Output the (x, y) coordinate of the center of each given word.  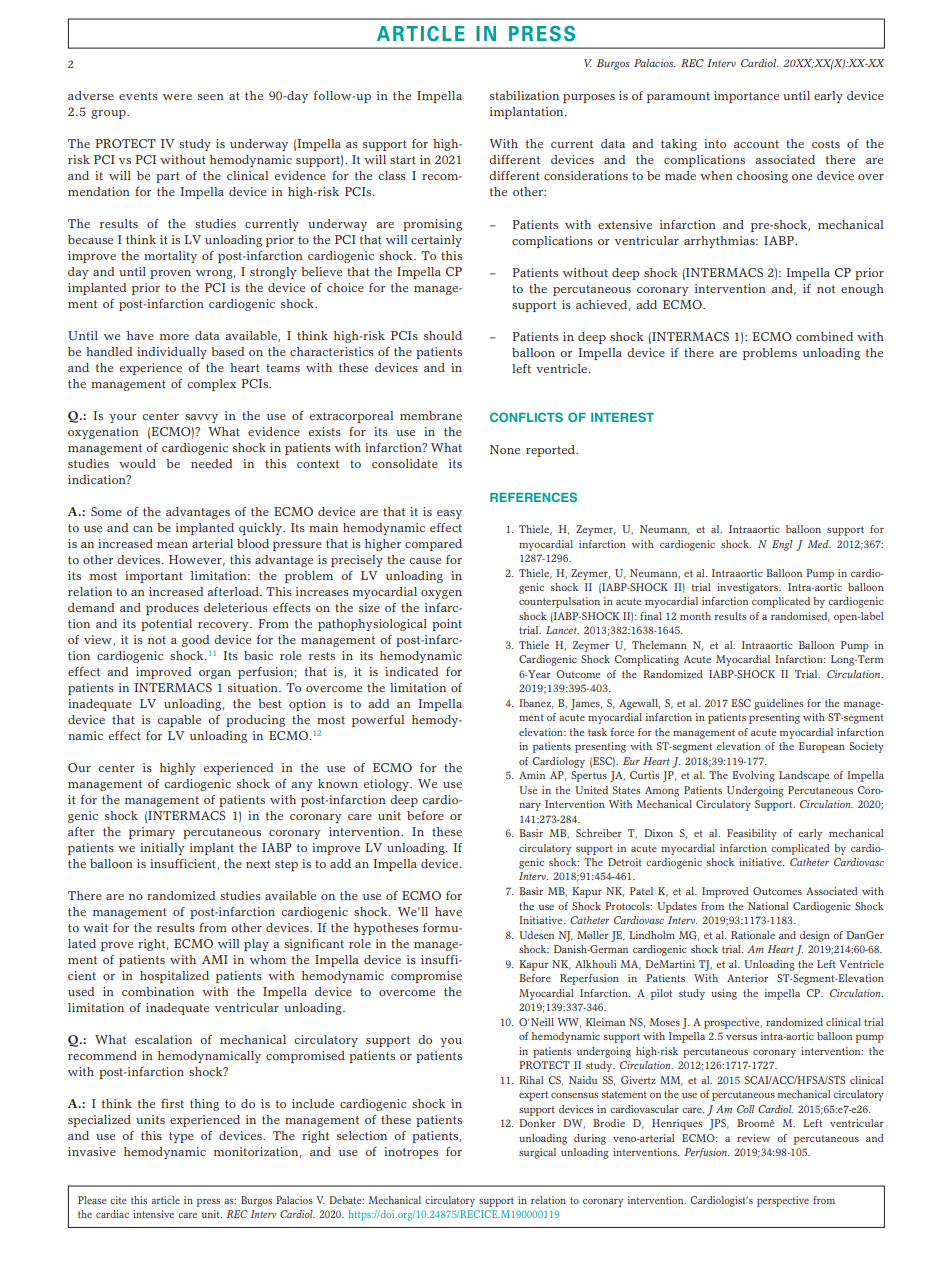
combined (824, 336)
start (403, 160)
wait (95, 927)
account (756, 144)
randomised (800, 617)
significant (314, 945)
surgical (537, 1153)
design (815, 936)
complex (212, 385)
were (177, 97)
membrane (431, 415)
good (195, 641)
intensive (153, 1214)
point (447, 625)
